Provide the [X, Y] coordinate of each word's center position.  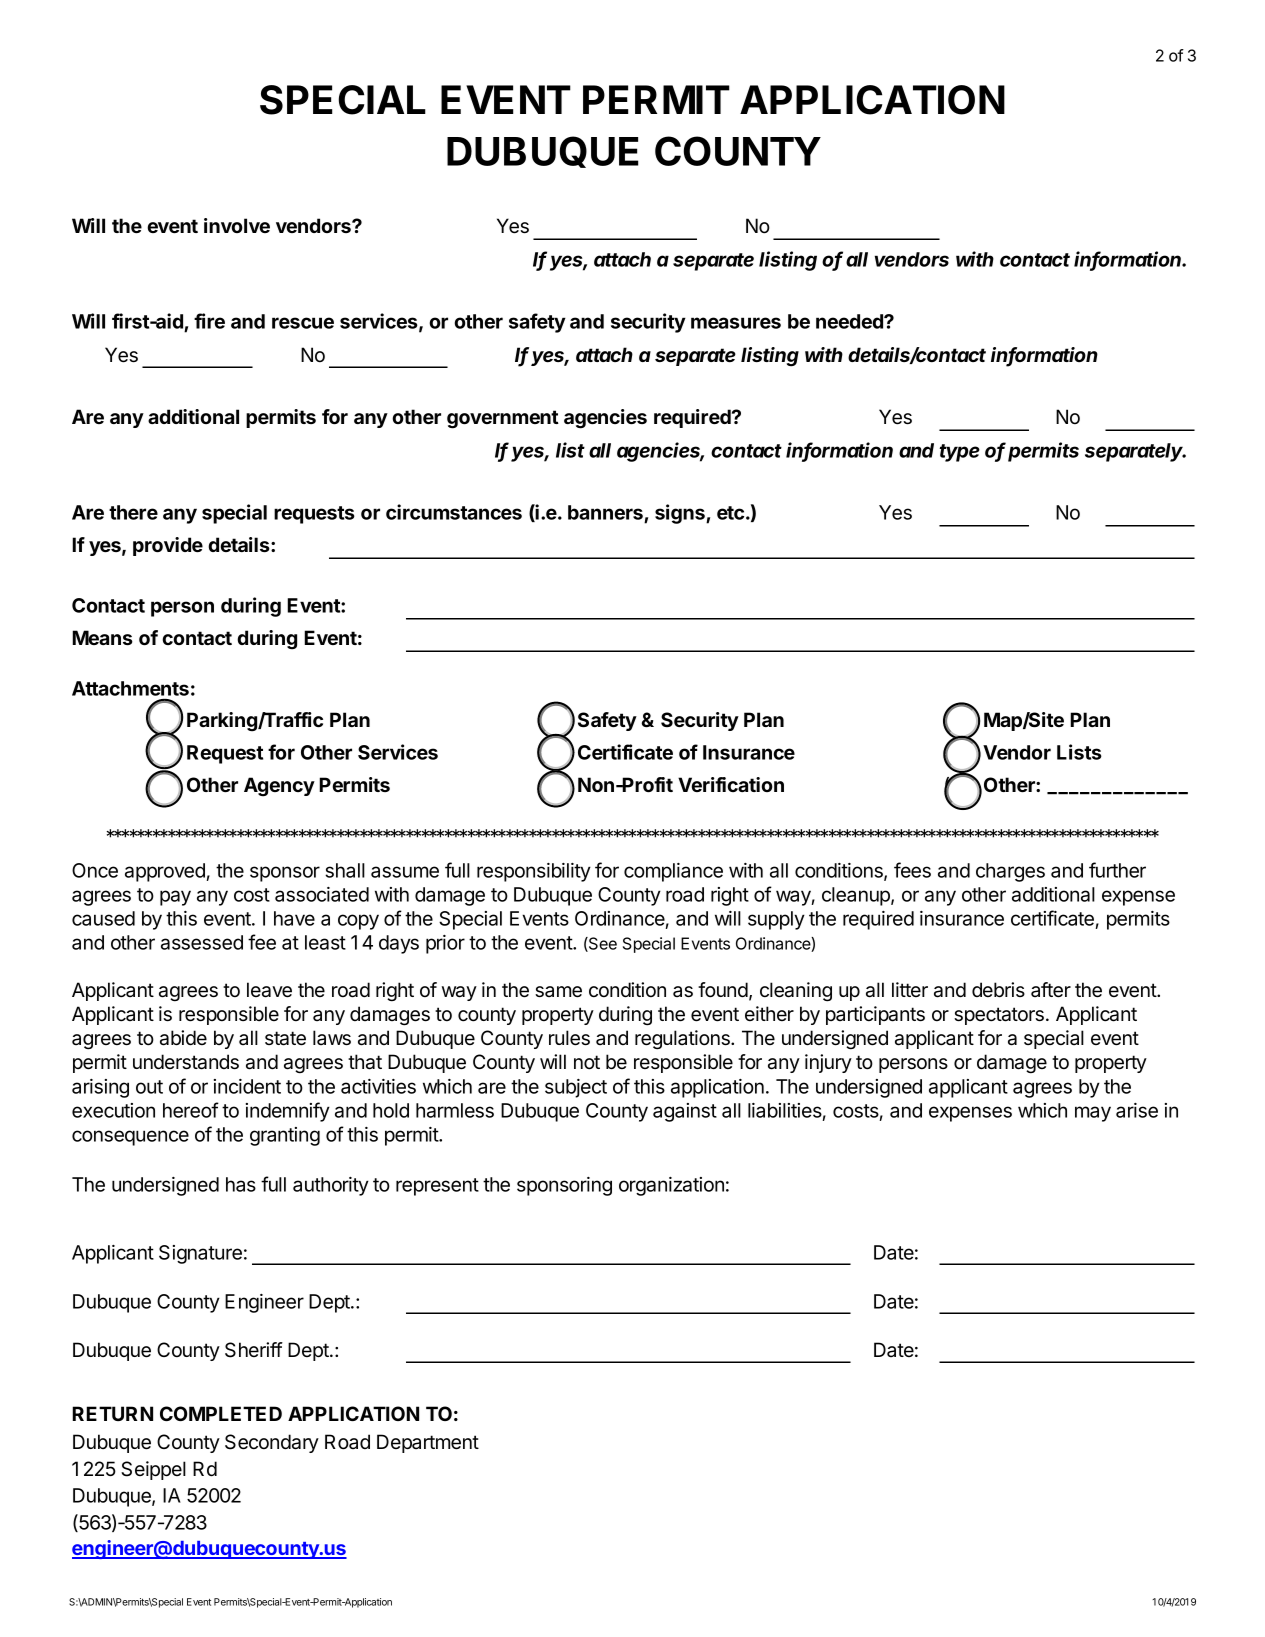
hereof [191, 1110]
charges [1010, 872]
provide [168, 546]
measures [736, 323]
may [1093, 1114]
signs [681, 514]
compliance [673, 872]
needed [850, 321]
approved [165, 872]
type [959, 453]
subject [576, 1088]
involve [237, 225]
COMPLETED [221, 1413]
